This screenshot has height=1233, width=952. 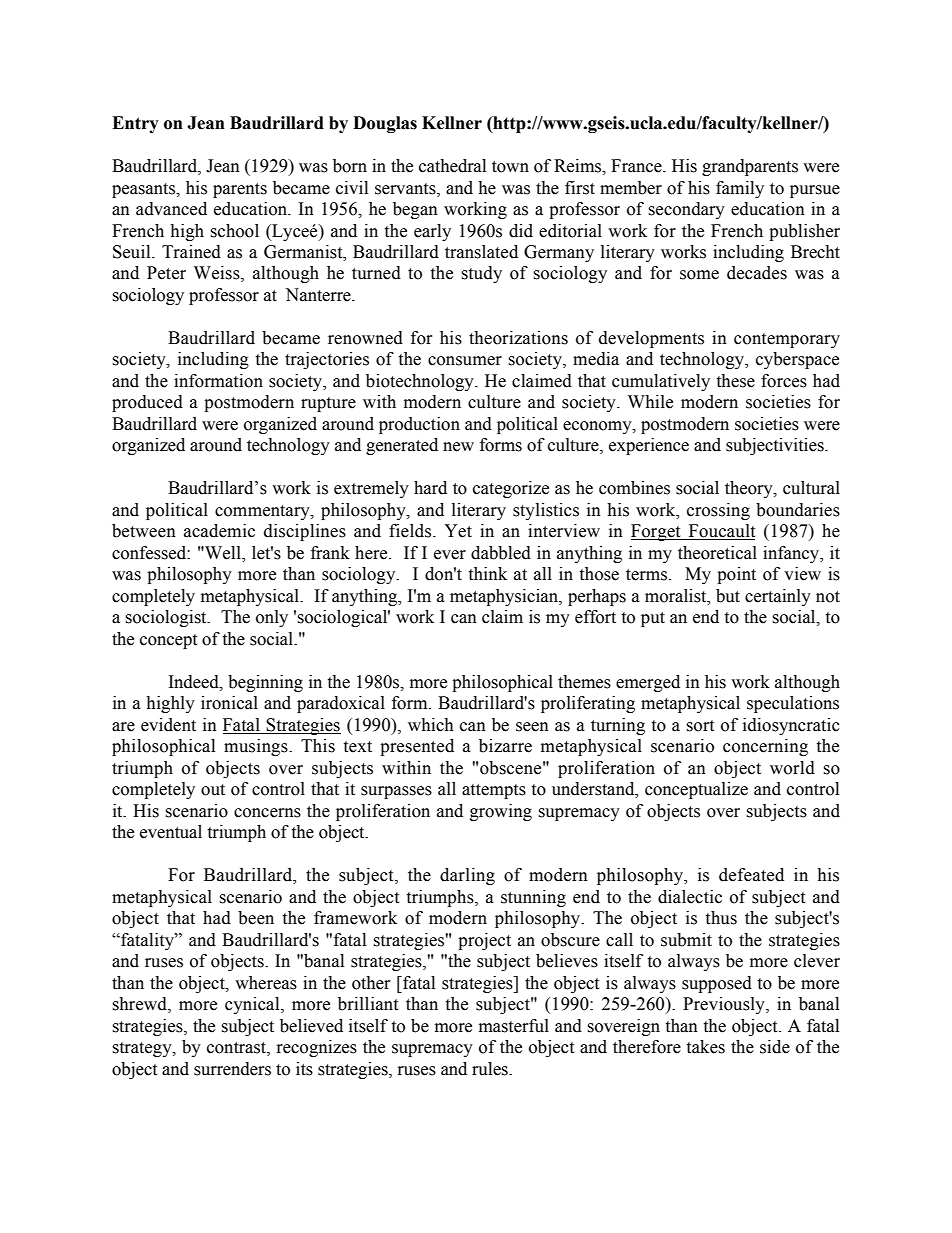 What do you see at coordinates (232, 1069) in the screenshot?
I see `surrenders` at bounding box center [232, 1069].
